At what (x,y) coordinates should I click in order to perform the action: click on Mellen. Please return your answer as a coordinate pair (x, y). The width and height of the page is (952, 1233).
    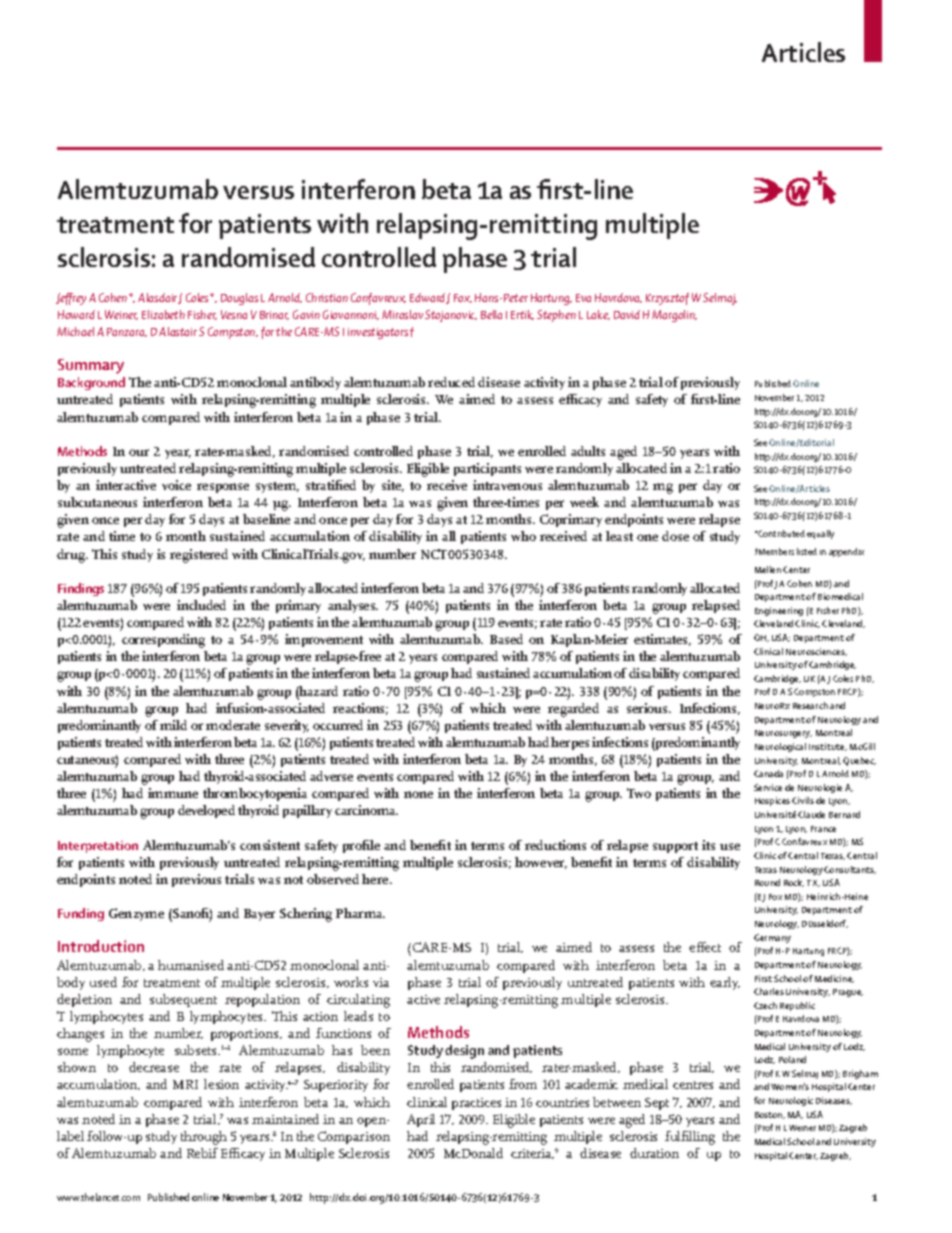
    Looking at the image, I should click on (768, 569).
